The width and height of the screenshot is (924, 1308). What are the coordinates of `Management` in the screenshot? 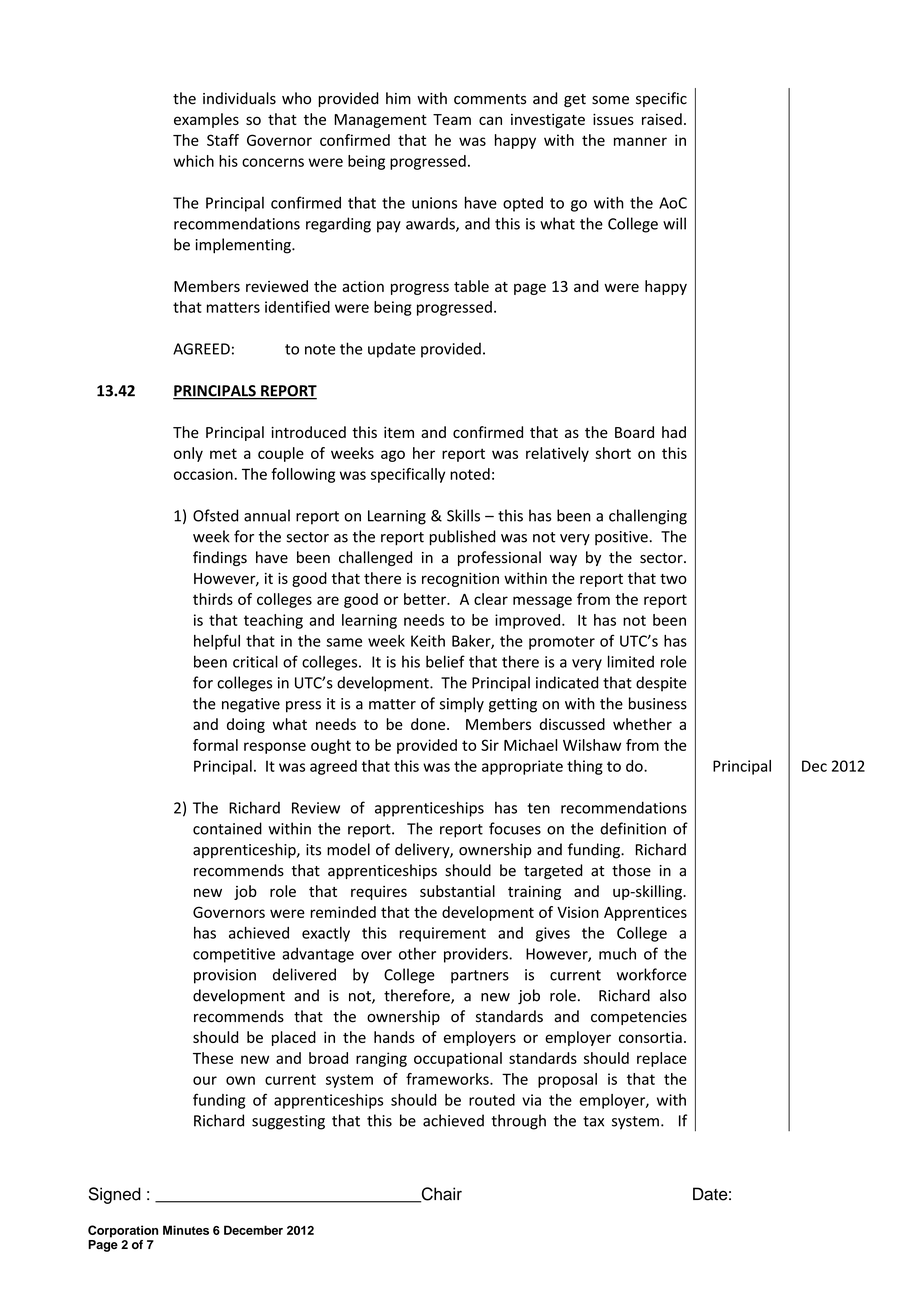 It's located at (380, 121).
